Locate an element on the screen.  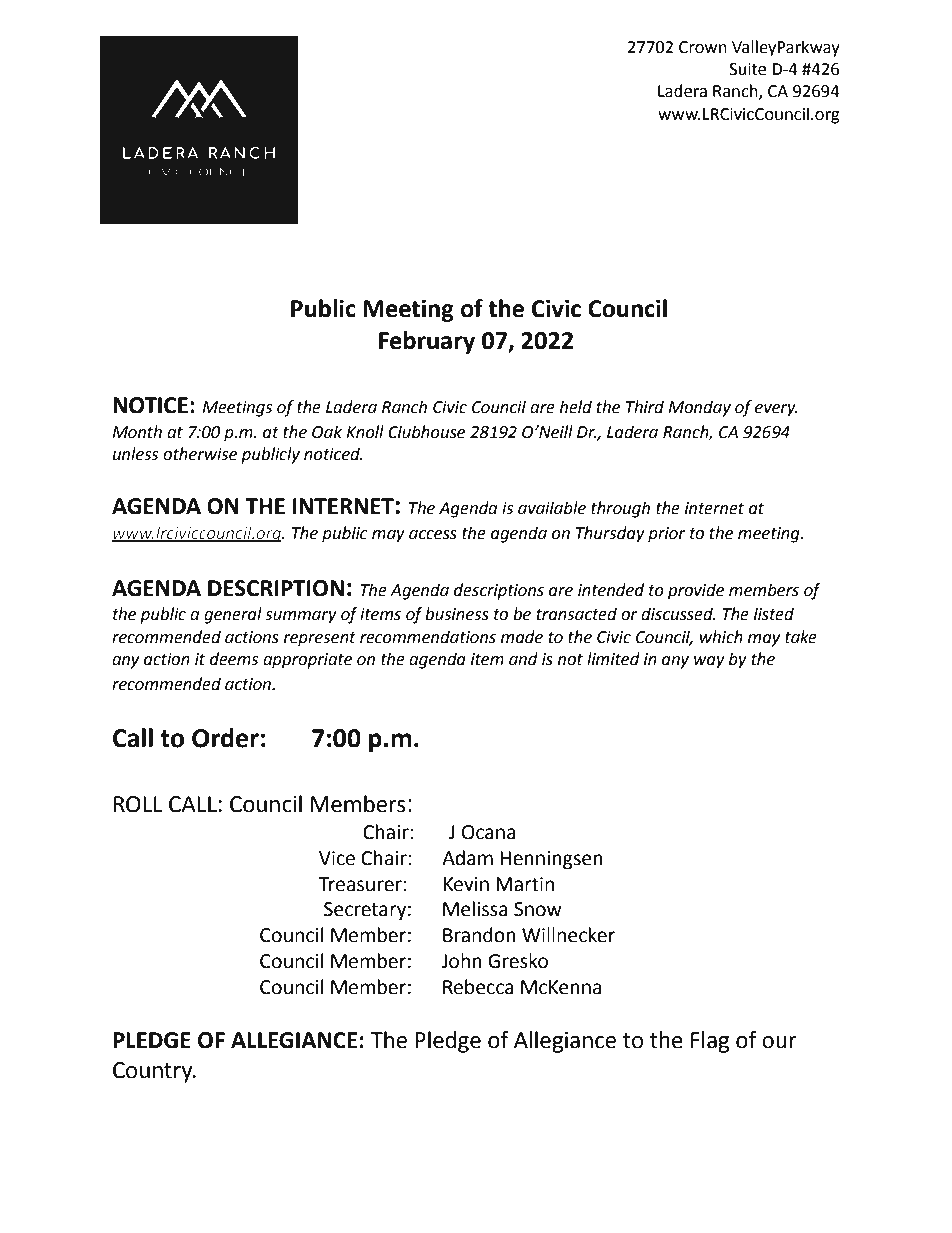
Clubhouse is located at coordinates (426, 432).
